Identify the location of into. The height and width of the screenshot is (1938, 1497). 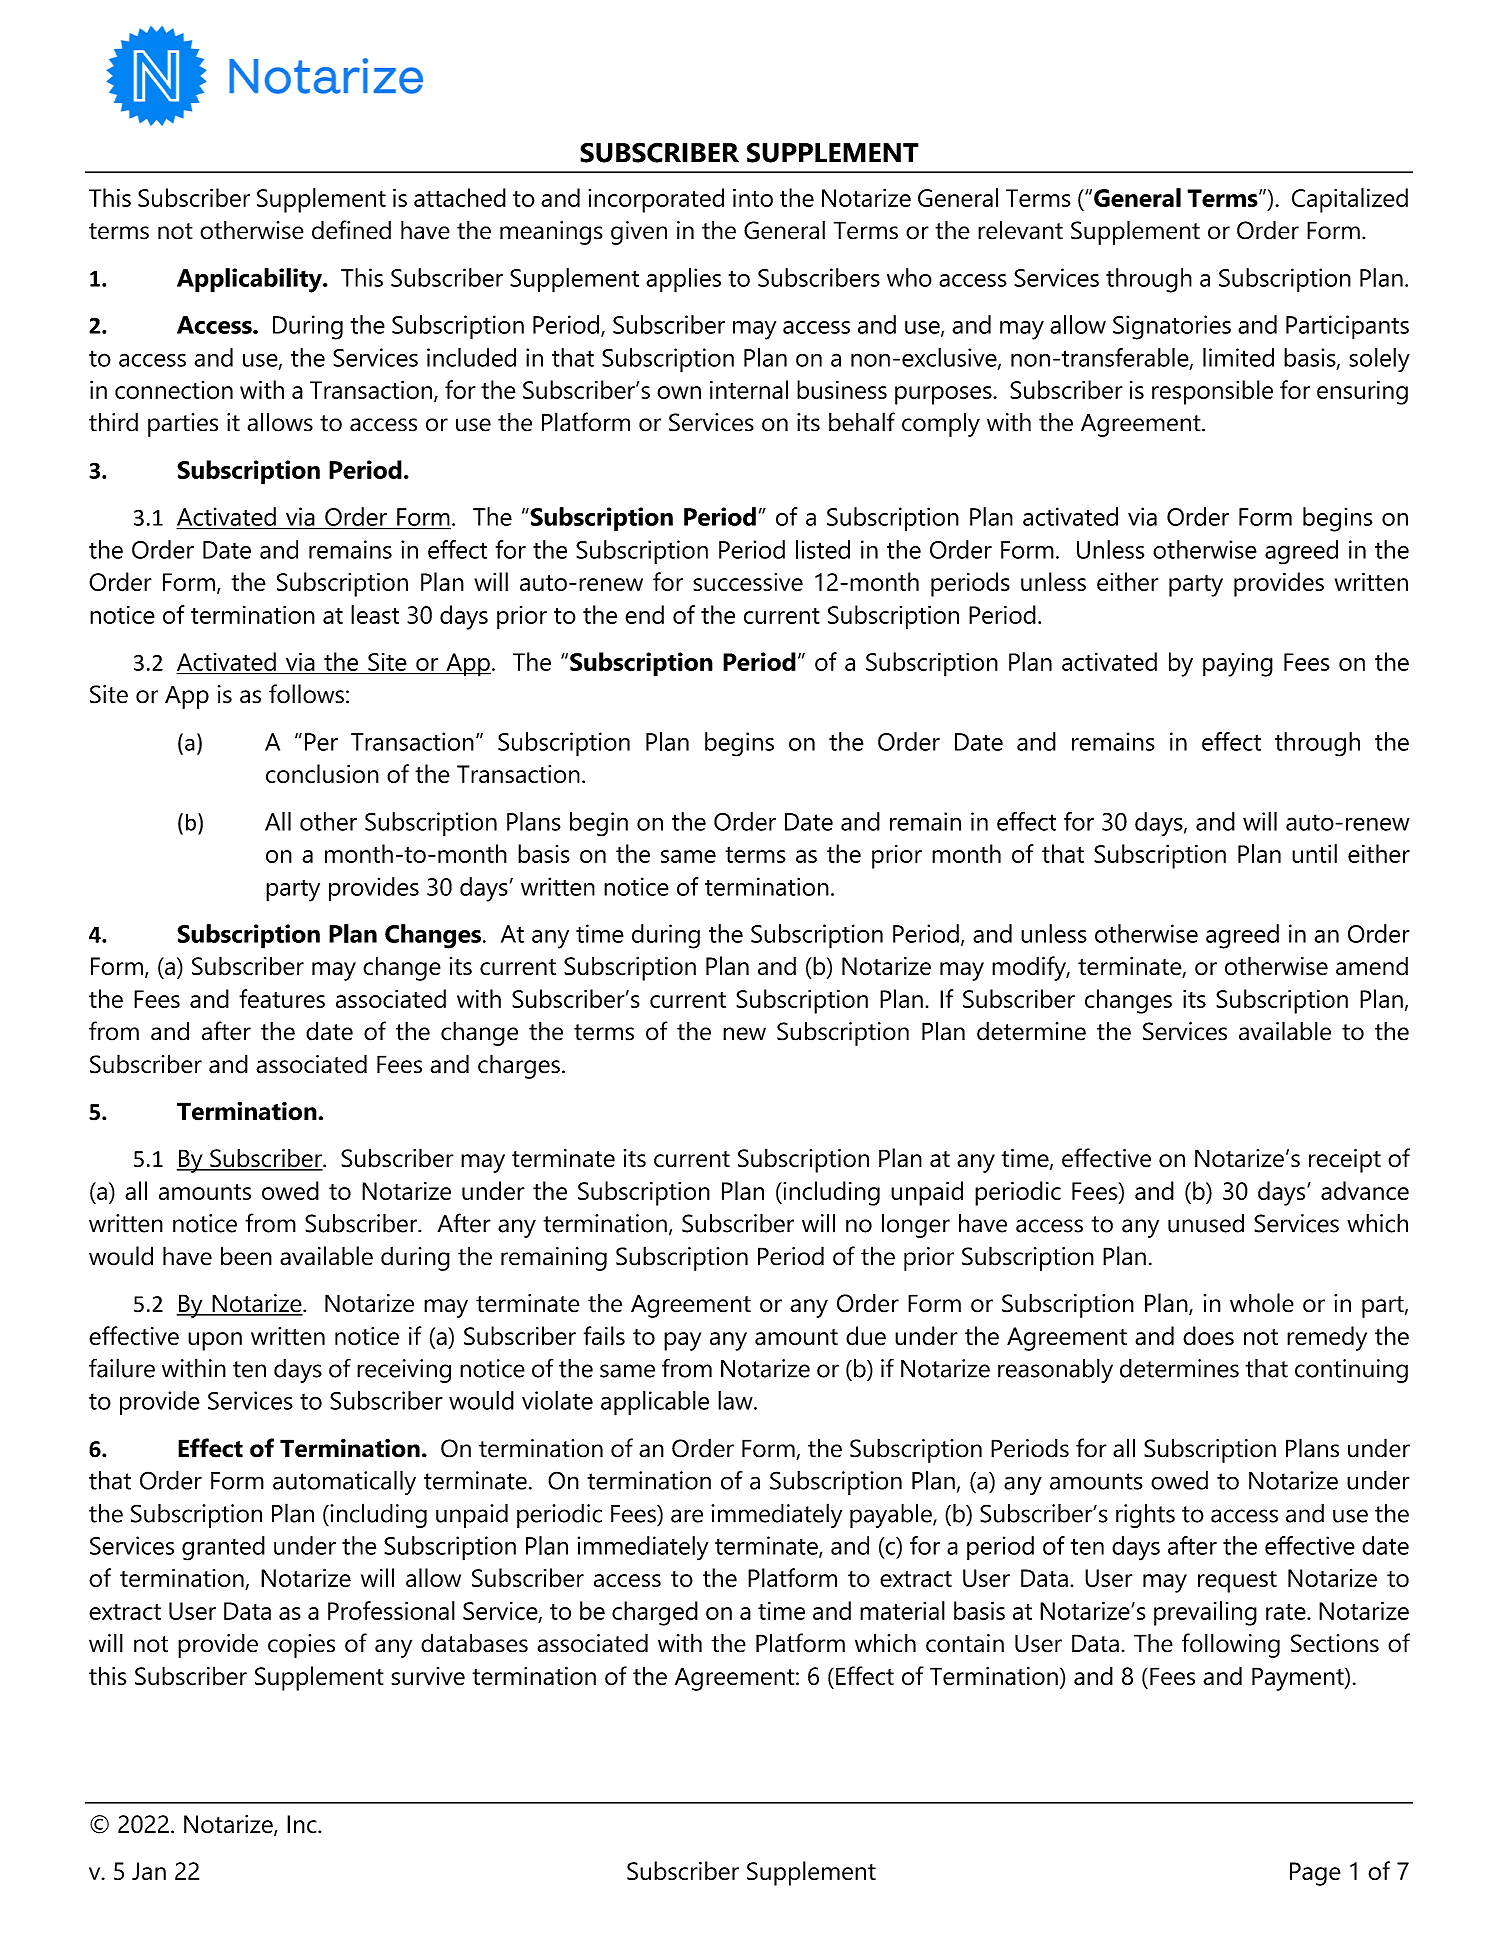
(753, 197).
